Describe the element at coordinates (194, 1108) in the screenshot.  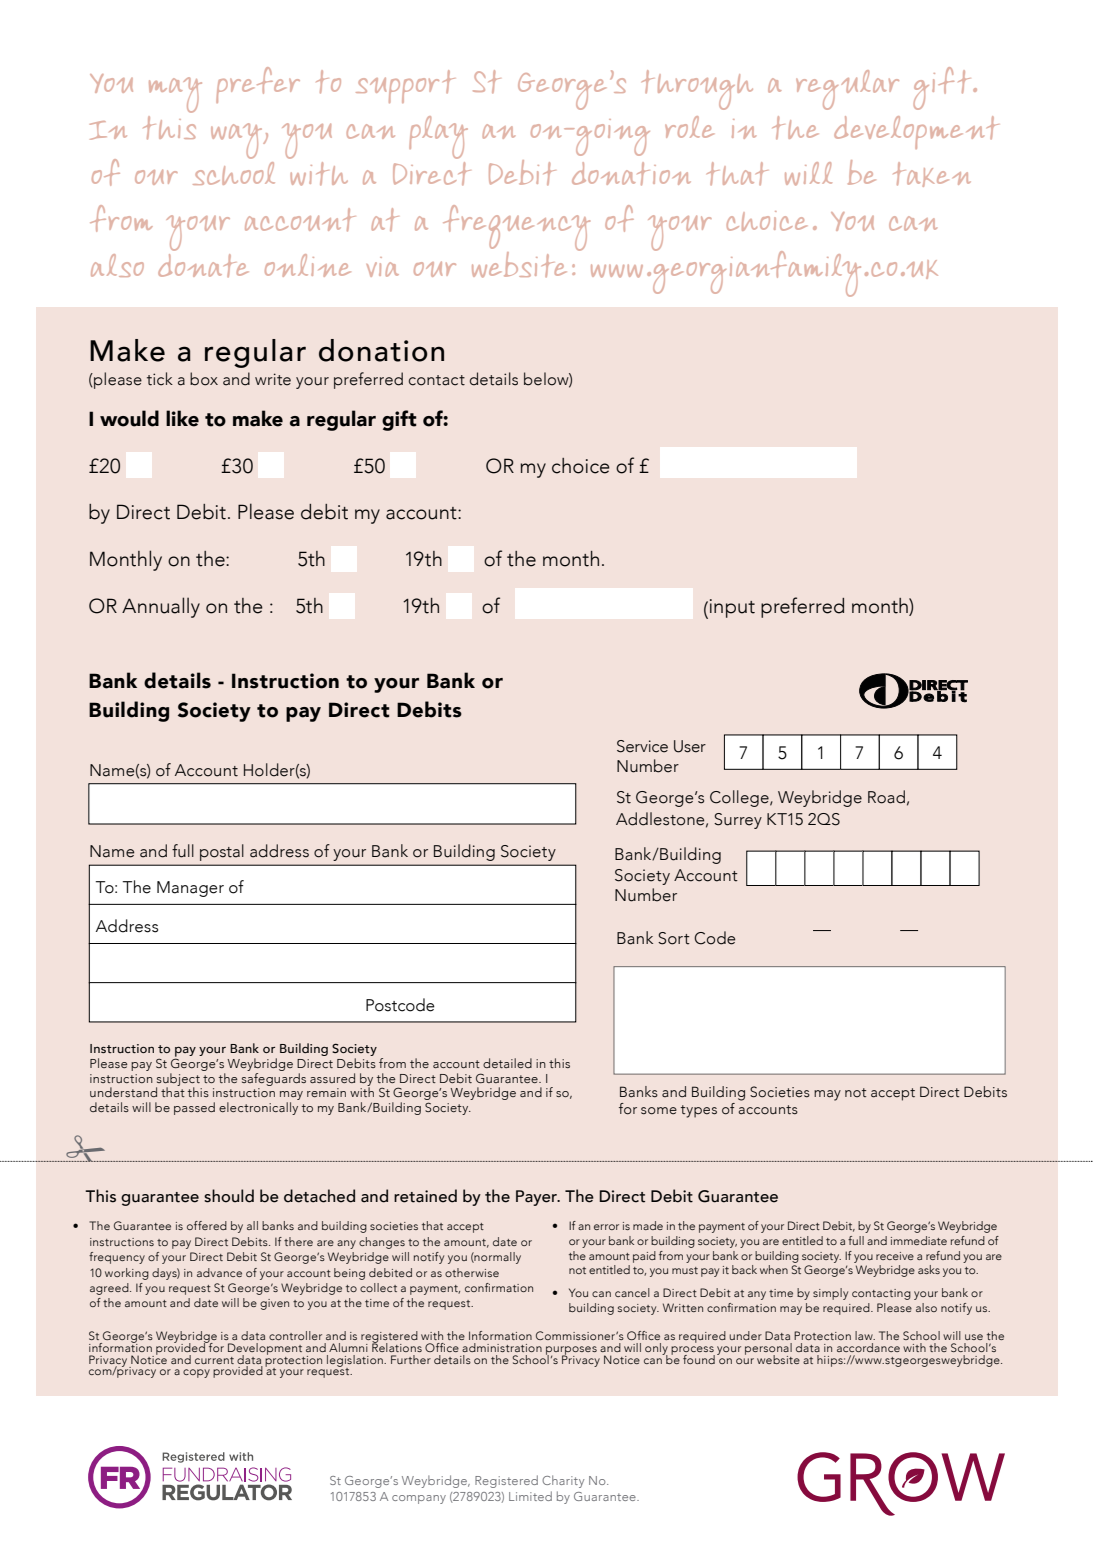
I see `passed` at that location.
